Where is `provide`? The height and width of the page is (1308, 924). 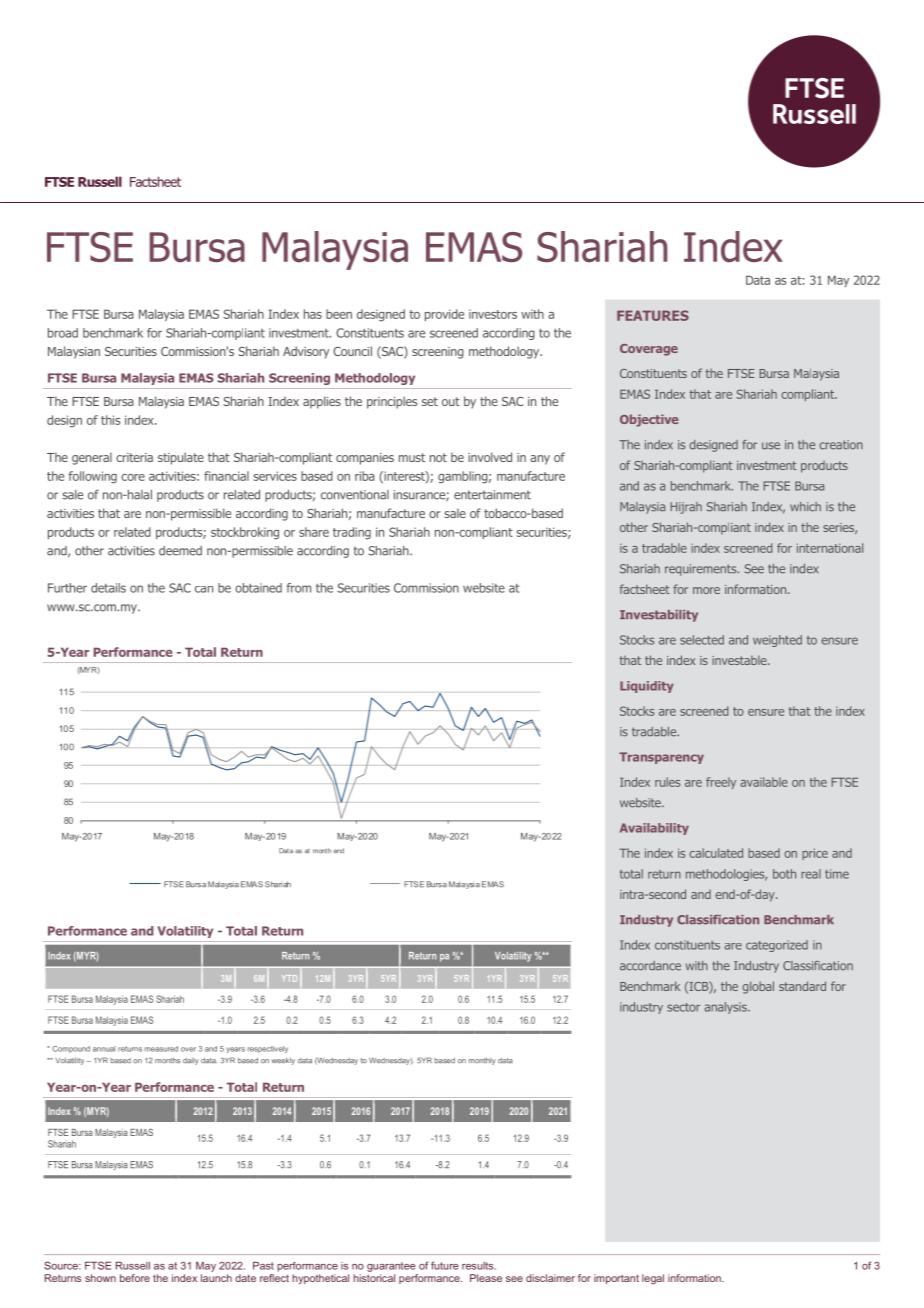
provide is located at coordinates (444, 315).
